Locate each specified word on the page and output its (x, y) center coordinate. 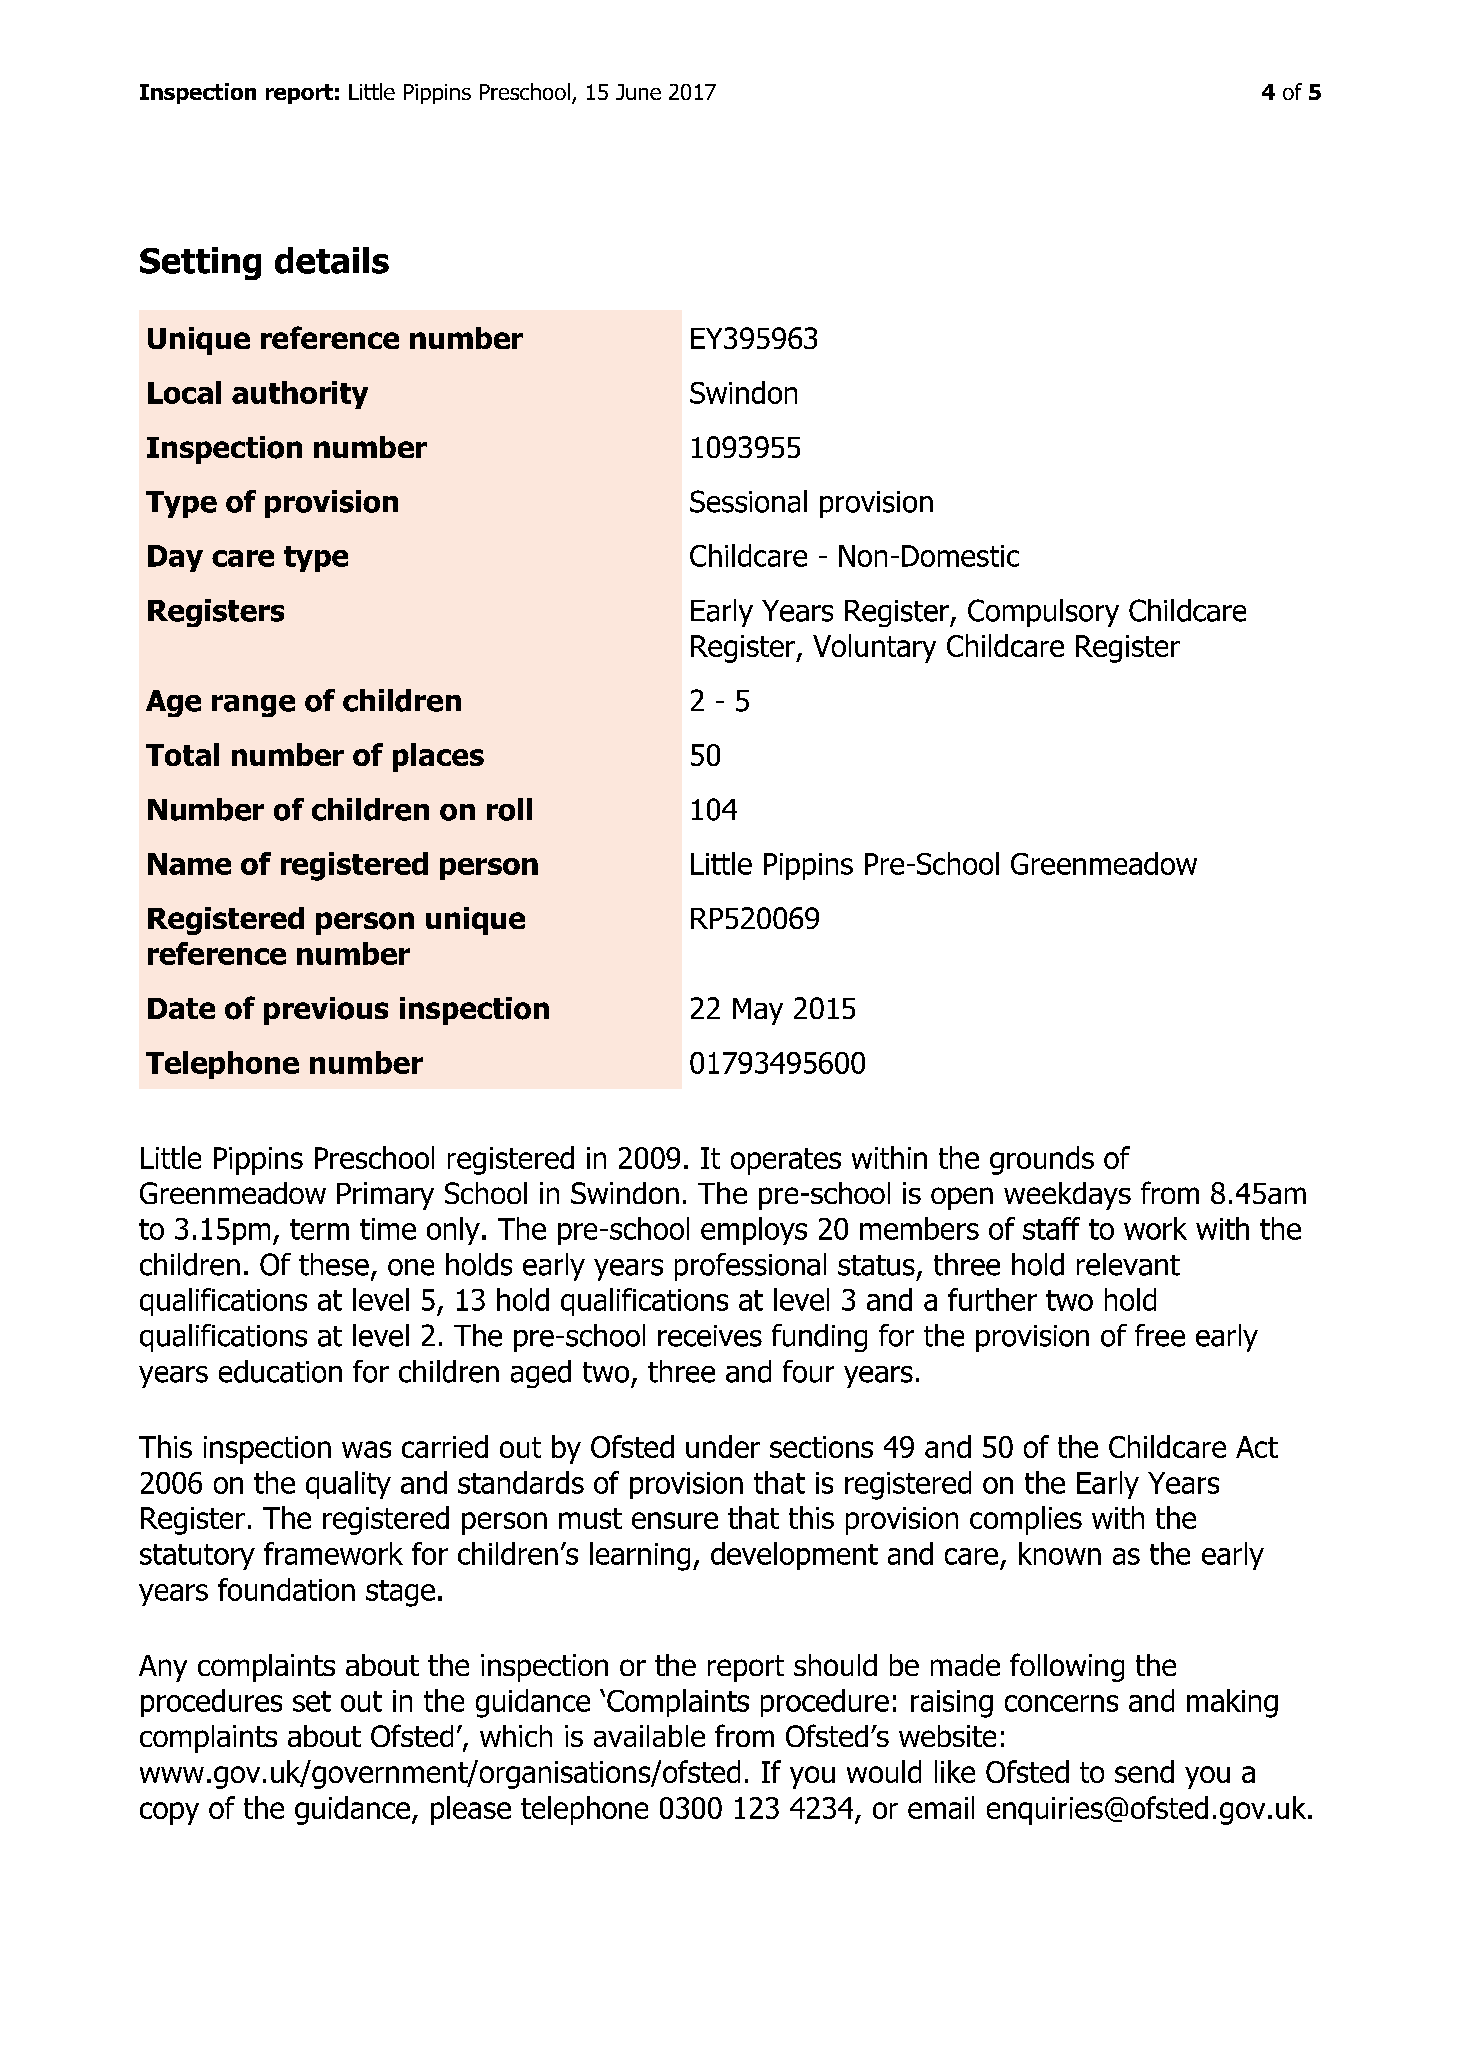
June (638, 92)
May (758, 1011)
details (332, 260)
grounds (1042, 1160)
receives (710, 1336)
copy (169, 1813)
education (280, 1371)
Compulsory (1043, 613)
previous (326, 1011)
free (1160, 1335)
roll (509, 809)
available (649, 1736)
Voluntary (874, 648)
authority (300, 395)
